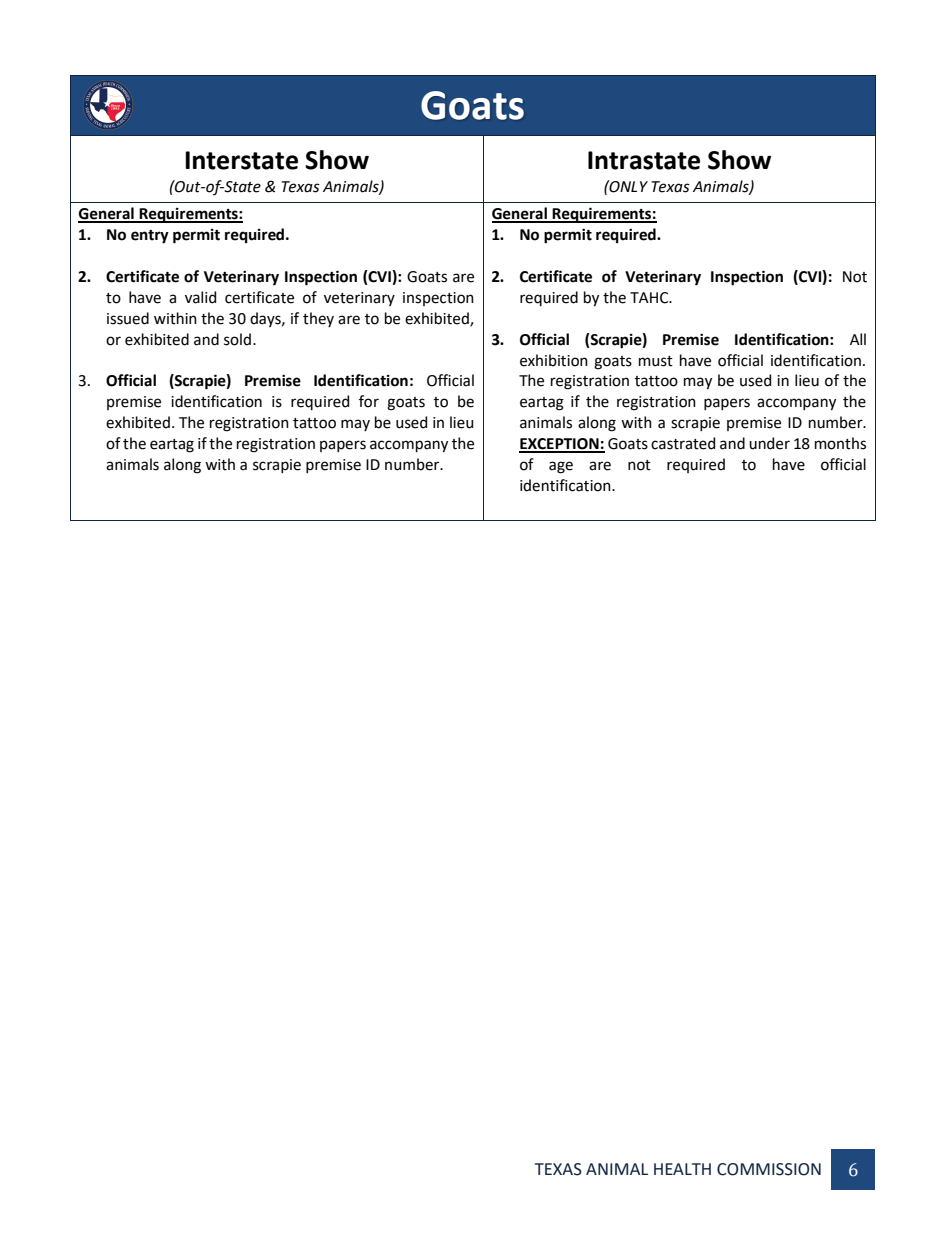 This screenshot has height=1233, width=952. What do you see at coordinates (858, 339) in the screenshot?
I see `All` at bounding box center [858, 339].
